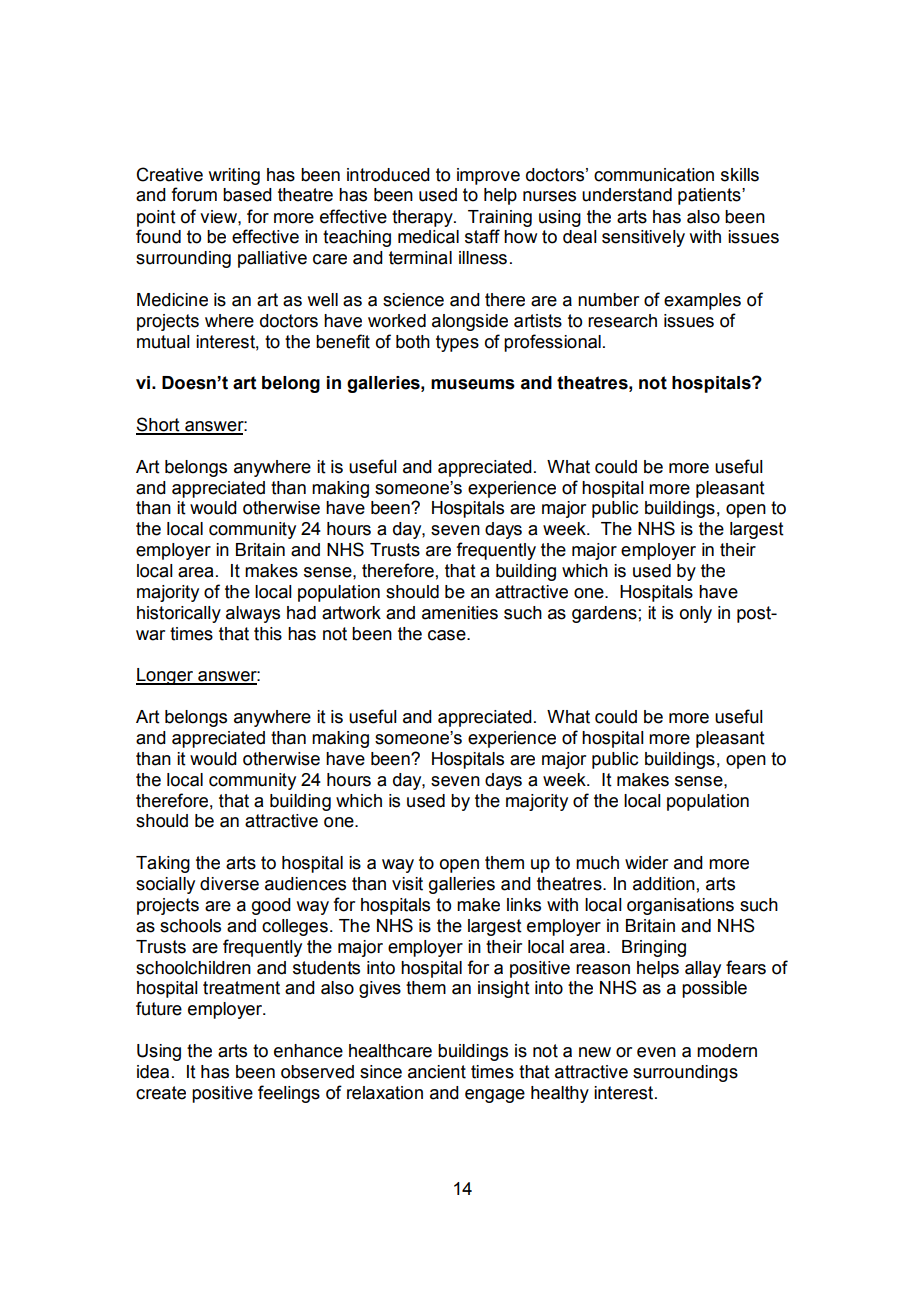  I want to click on always, so click(253, 614).
